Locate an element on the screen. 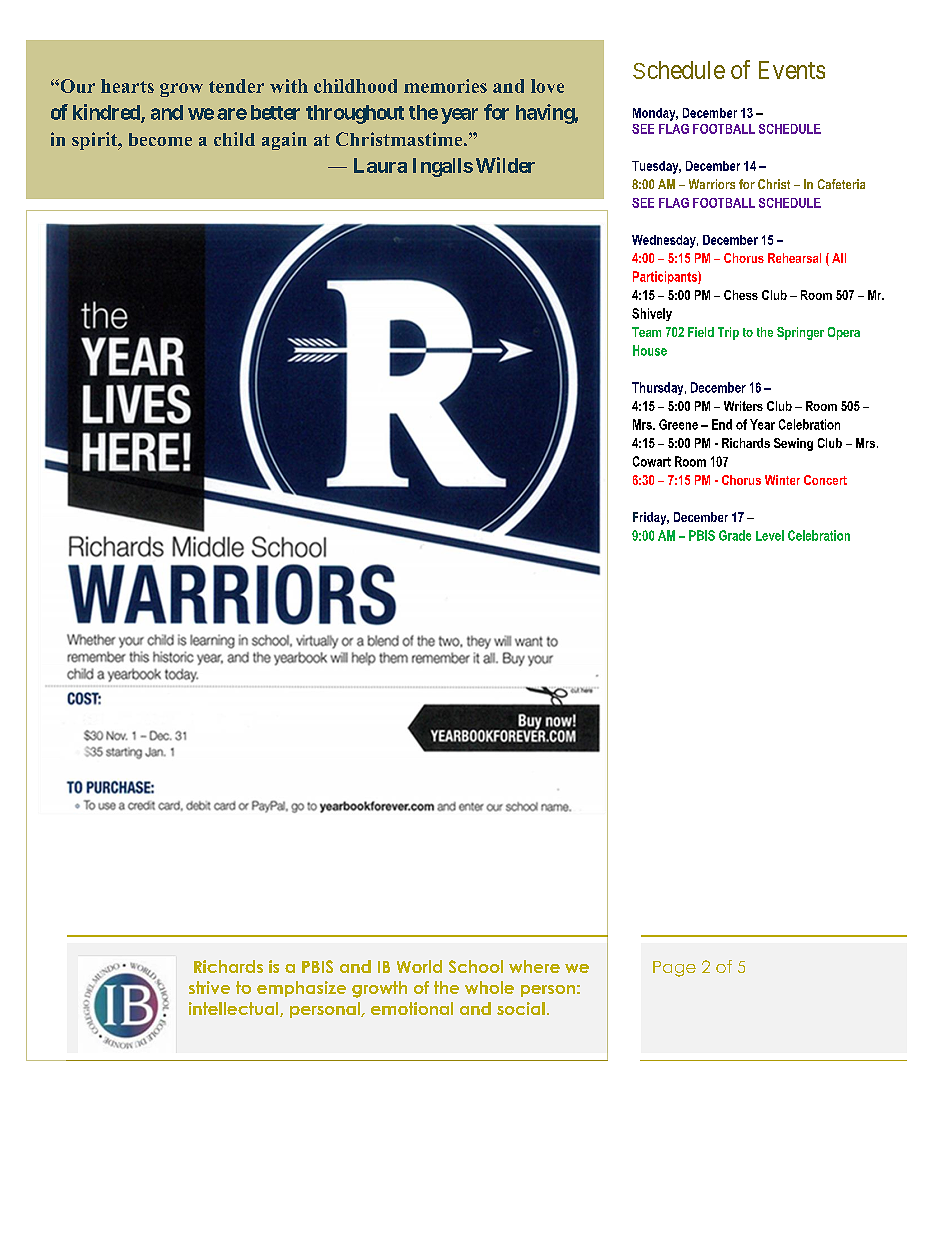 Image resolution: width=952 pixels, height=1233 pixels. Page is located at coordinates (674, 969).
